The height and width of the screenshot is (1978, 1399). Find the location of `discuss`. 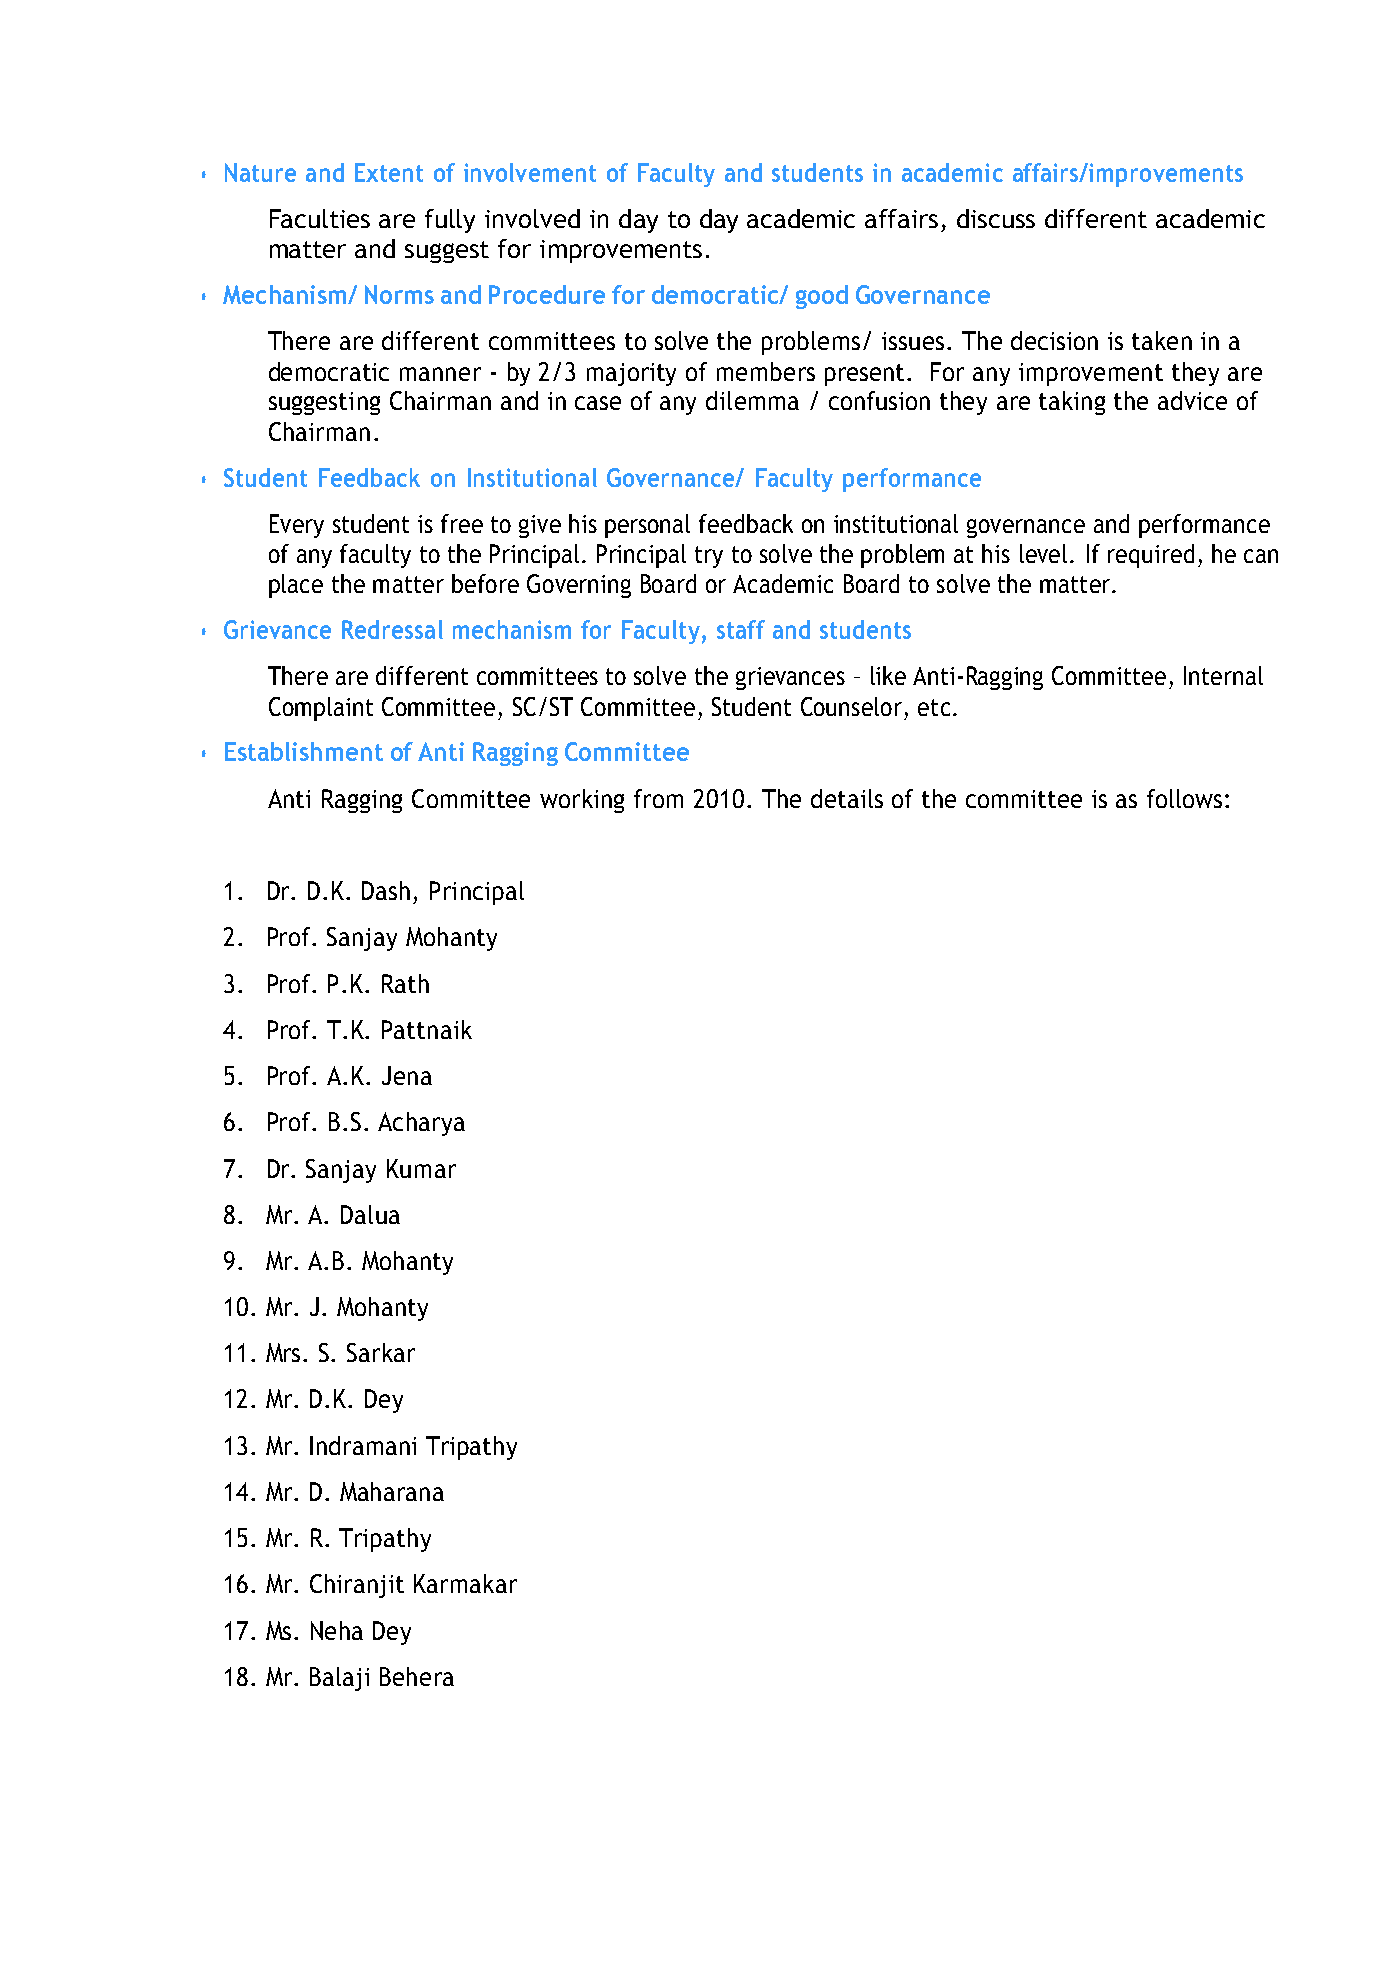

discuss is located at coordinates (996, 218).
